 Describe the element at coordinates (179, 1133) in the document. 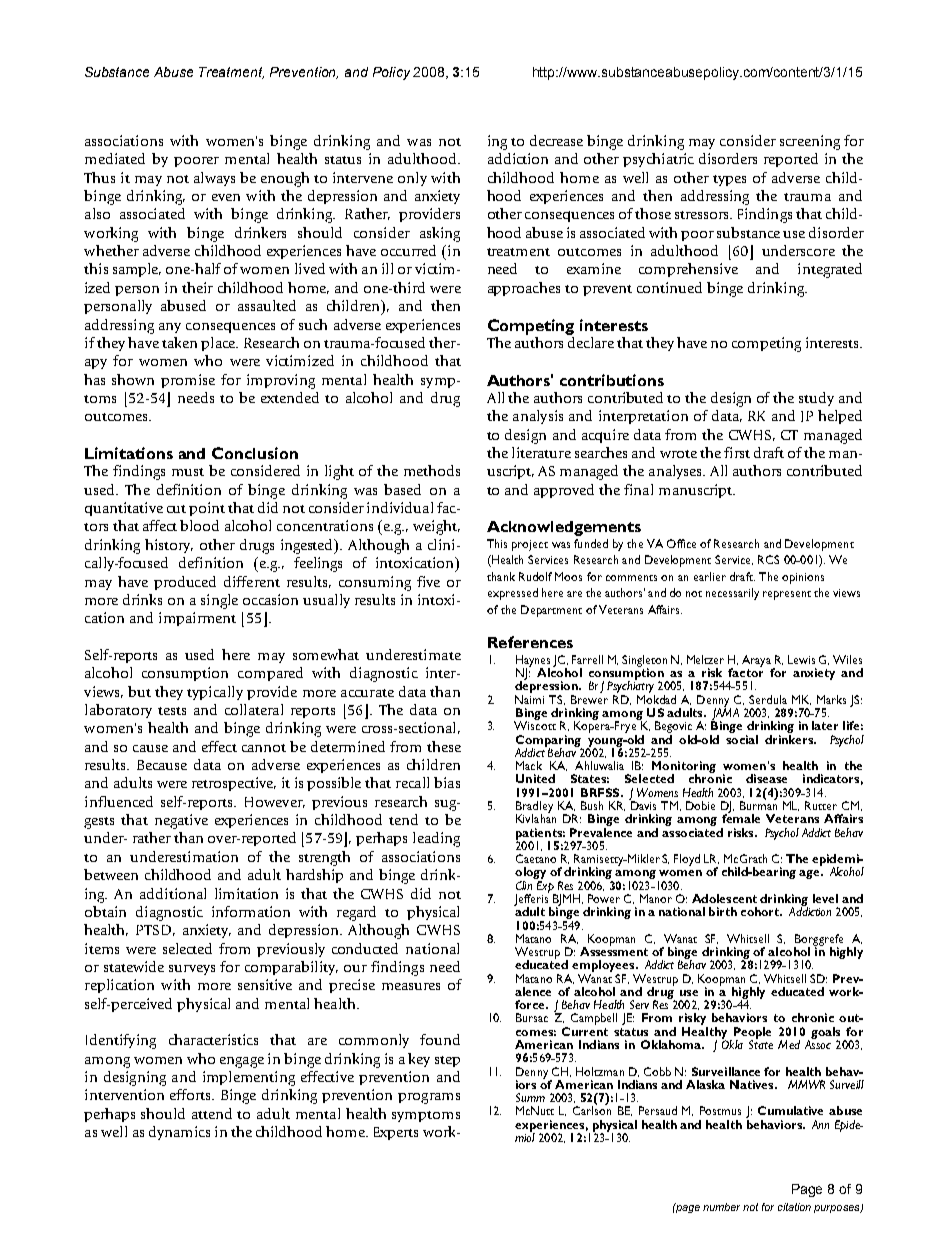

I see `dynamics` at that location.
